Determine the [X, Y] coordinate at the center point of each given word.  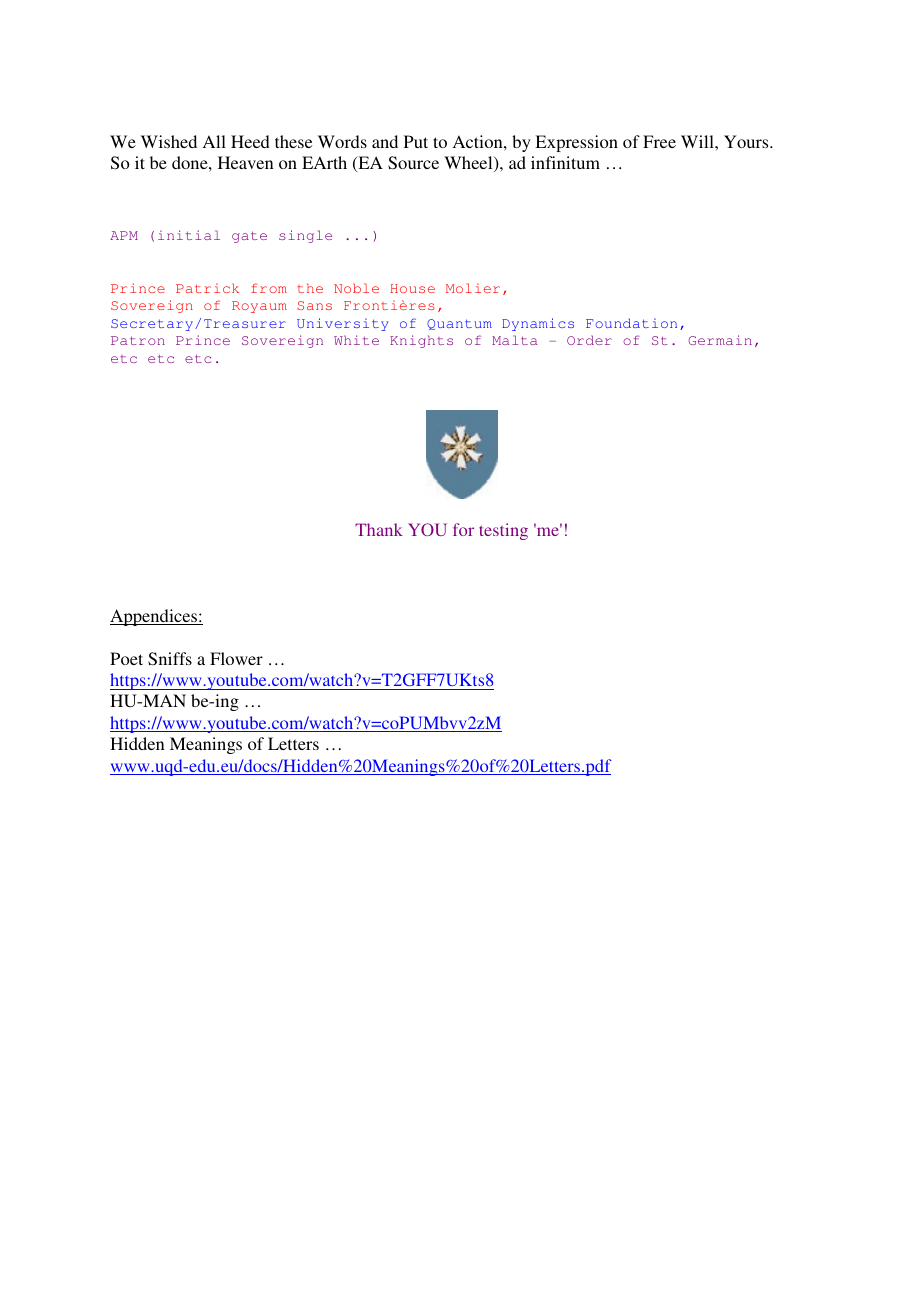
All [214, 141]
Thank [379, 529]
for [463, 529]
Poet [126, 658]
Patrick [207, 288]
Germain [720, 340]
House [412, 288]
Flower [236, 658]
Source [413, 163]
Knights [421, 341]
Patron [138, 340]
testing [503, 531]
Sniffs [170, 659]
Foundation [631, 323]
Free [659, 141]
